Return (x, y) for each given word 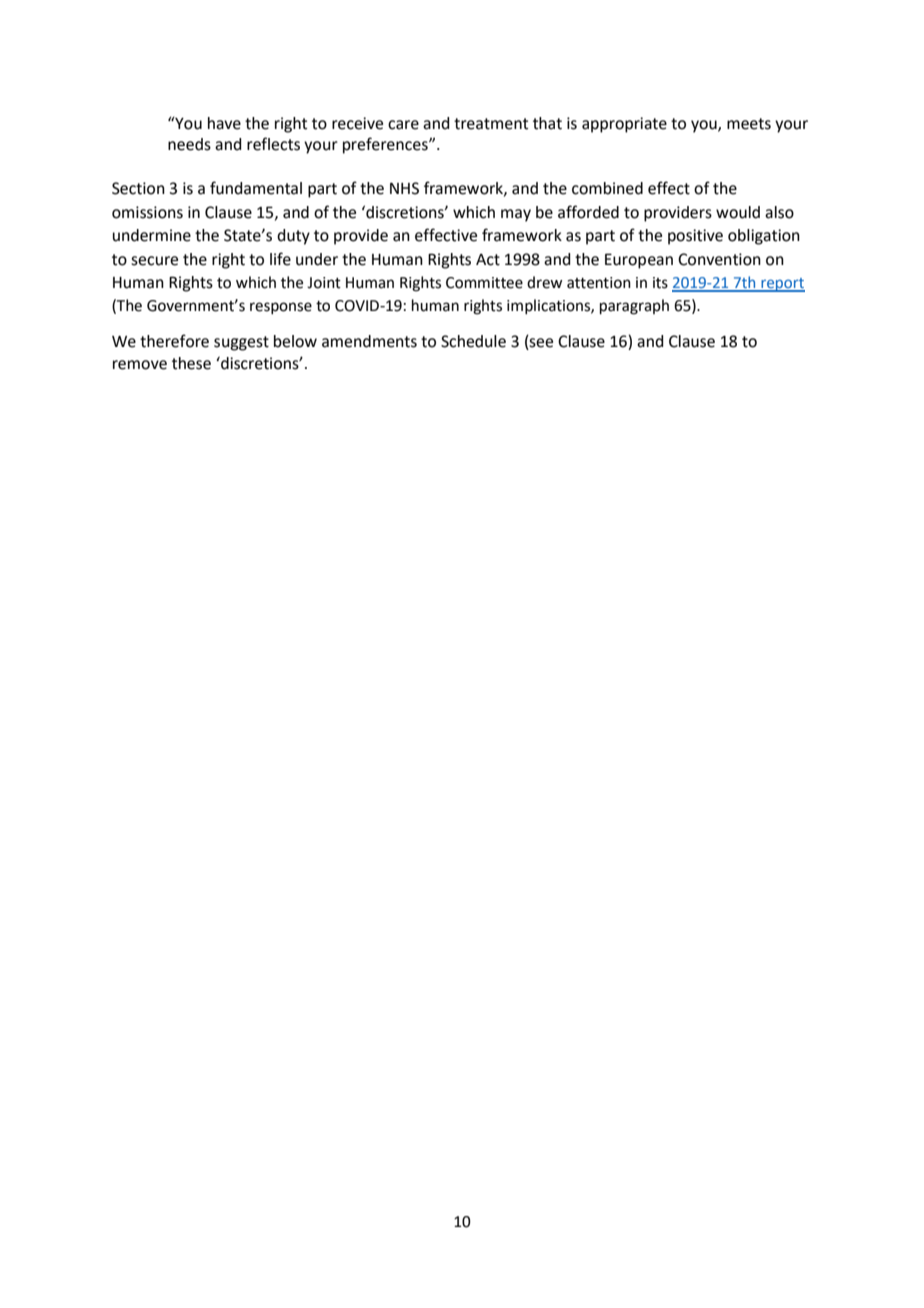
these (191, 363)
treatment (491, 124)
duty (293, 237)
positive (695, 237)
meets (749, 124)
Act (488, 260)
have (224, 123)
